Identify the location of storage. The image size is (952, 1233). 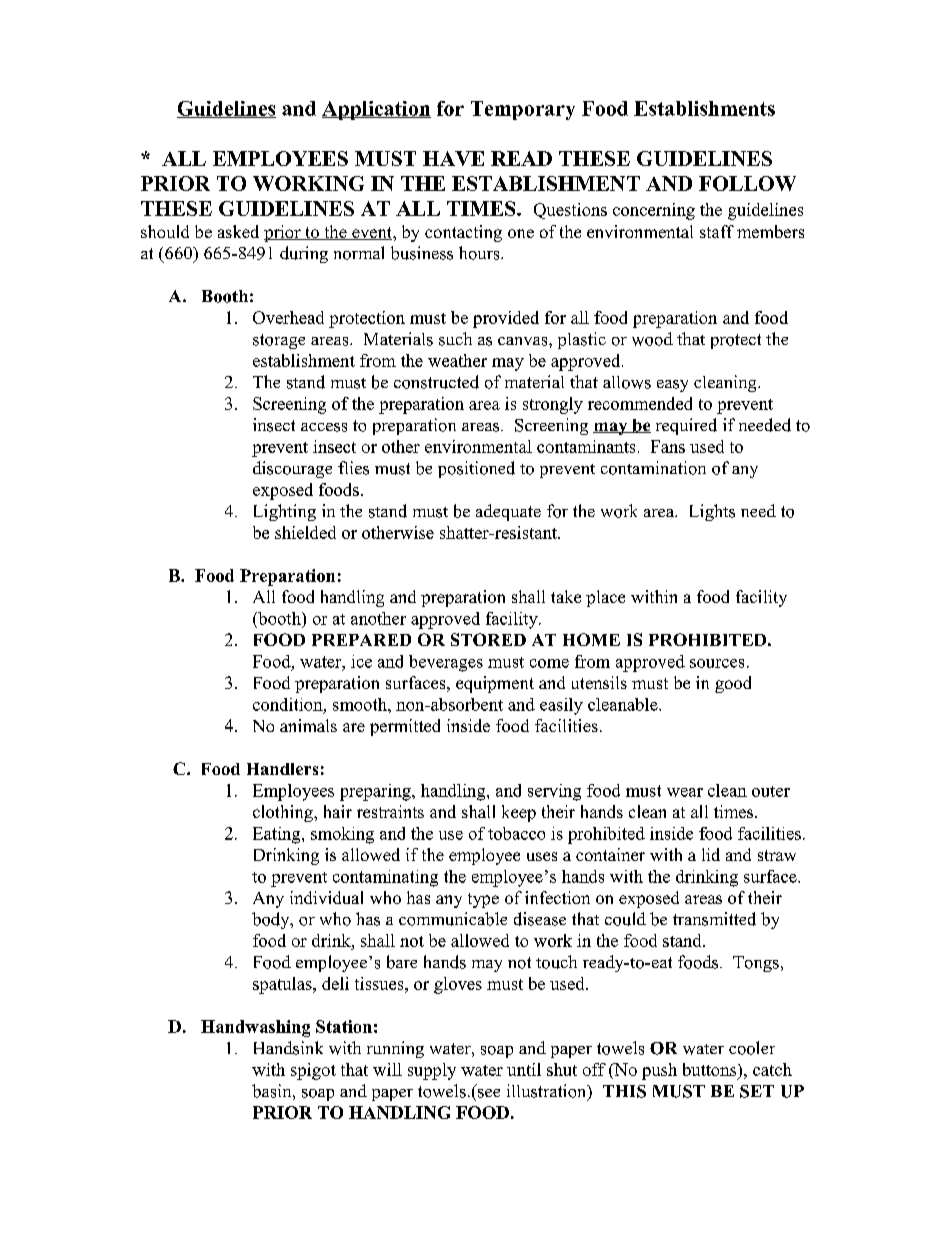
(279, 341).
